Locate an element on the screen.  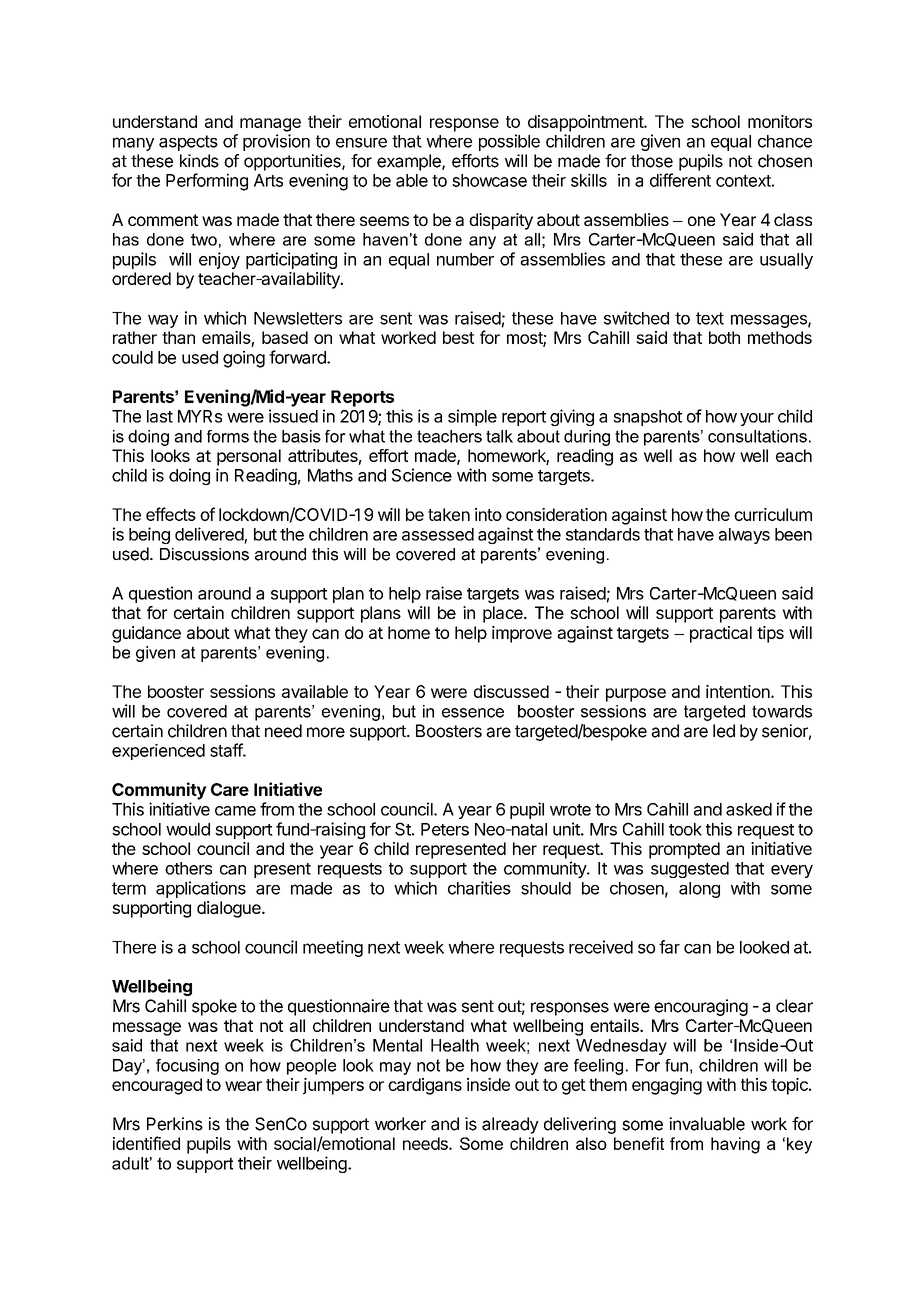
Perkins is located at coordinates (175, 1124).
